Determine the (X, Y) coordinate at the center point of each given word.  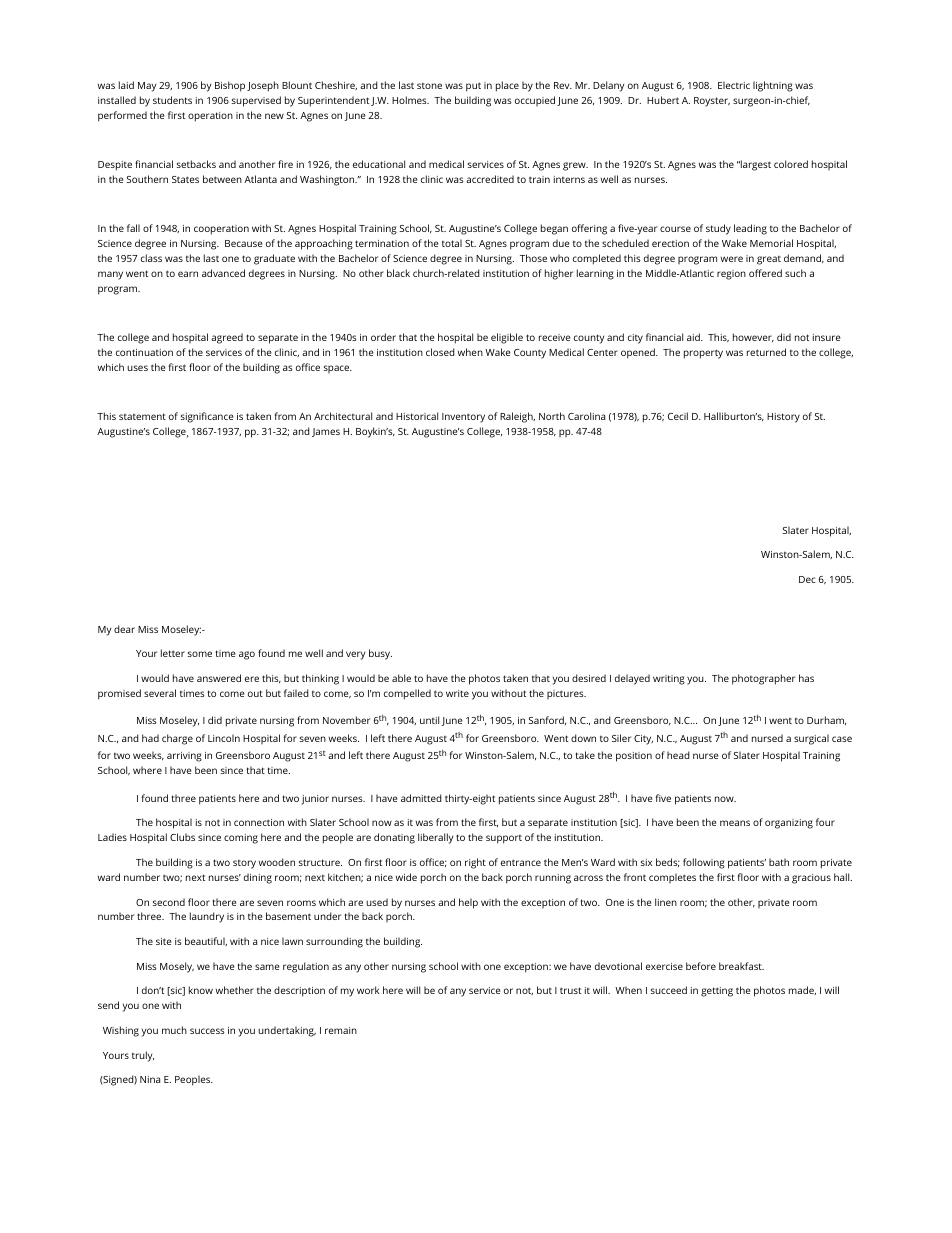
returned (766, 352)
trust (570, 990)
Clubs (182, 837)
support (504, 839)
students (172, 100)
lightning (773, 86)
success (207, 1031)
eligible (507, 338)
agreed (227, 338)
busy (380, 654)
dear (124, 629)
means (735, 823)
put (473, 87)
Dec (807, 579)
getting (717, 992)
